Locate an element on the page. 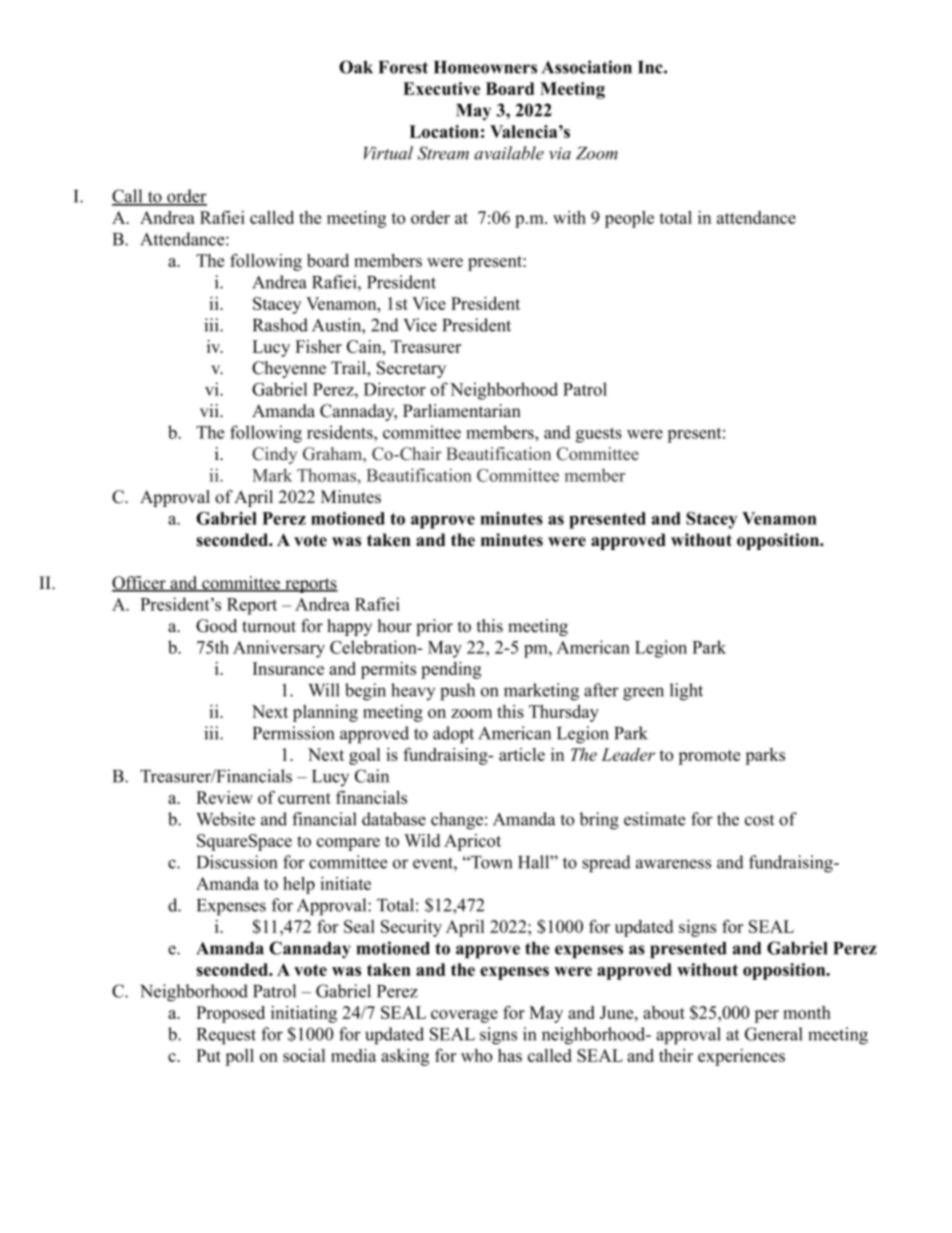 The image size is (952, 1233). experiences is located at coordinates (741, 1057).
